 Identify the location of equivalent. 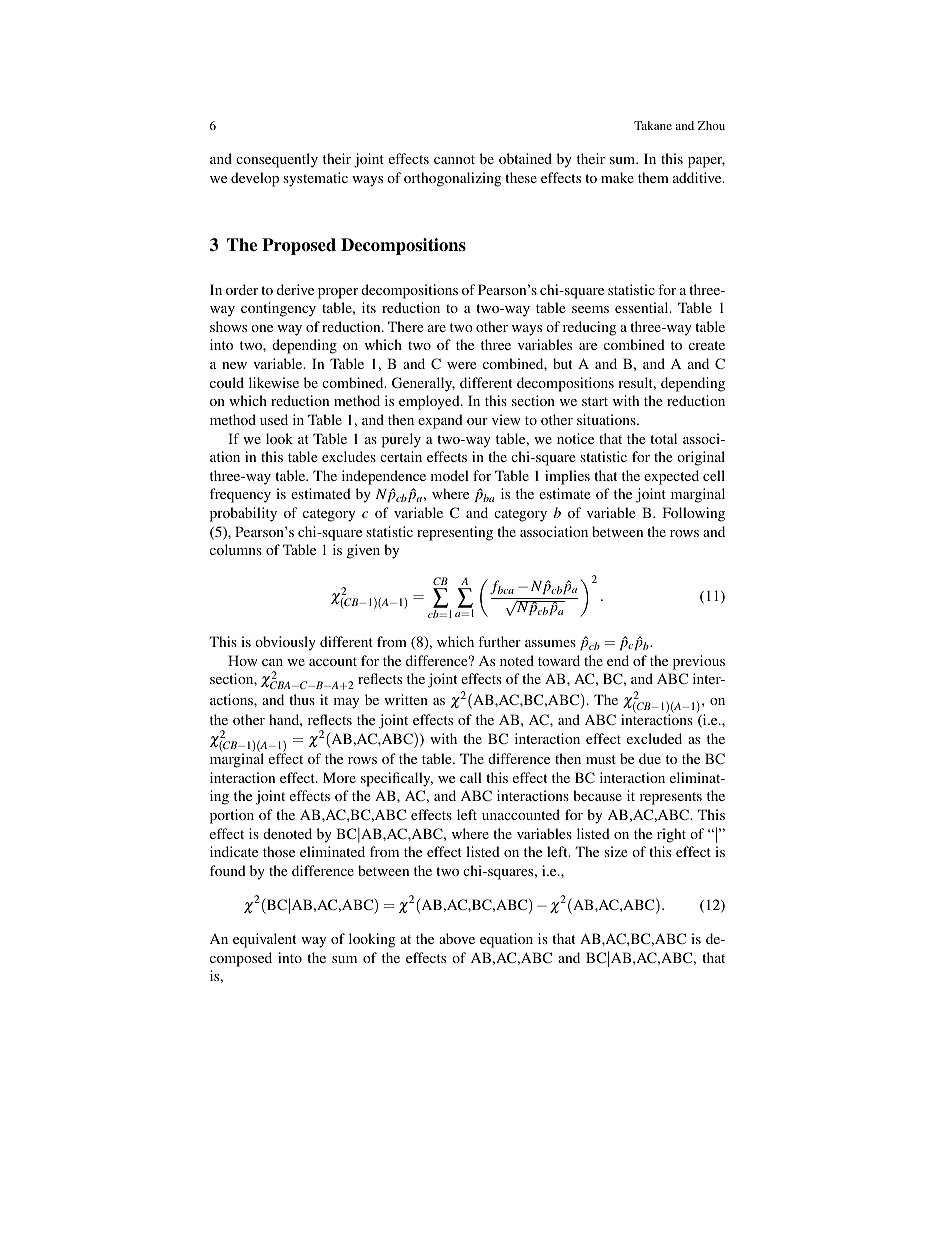
(264, 940).
